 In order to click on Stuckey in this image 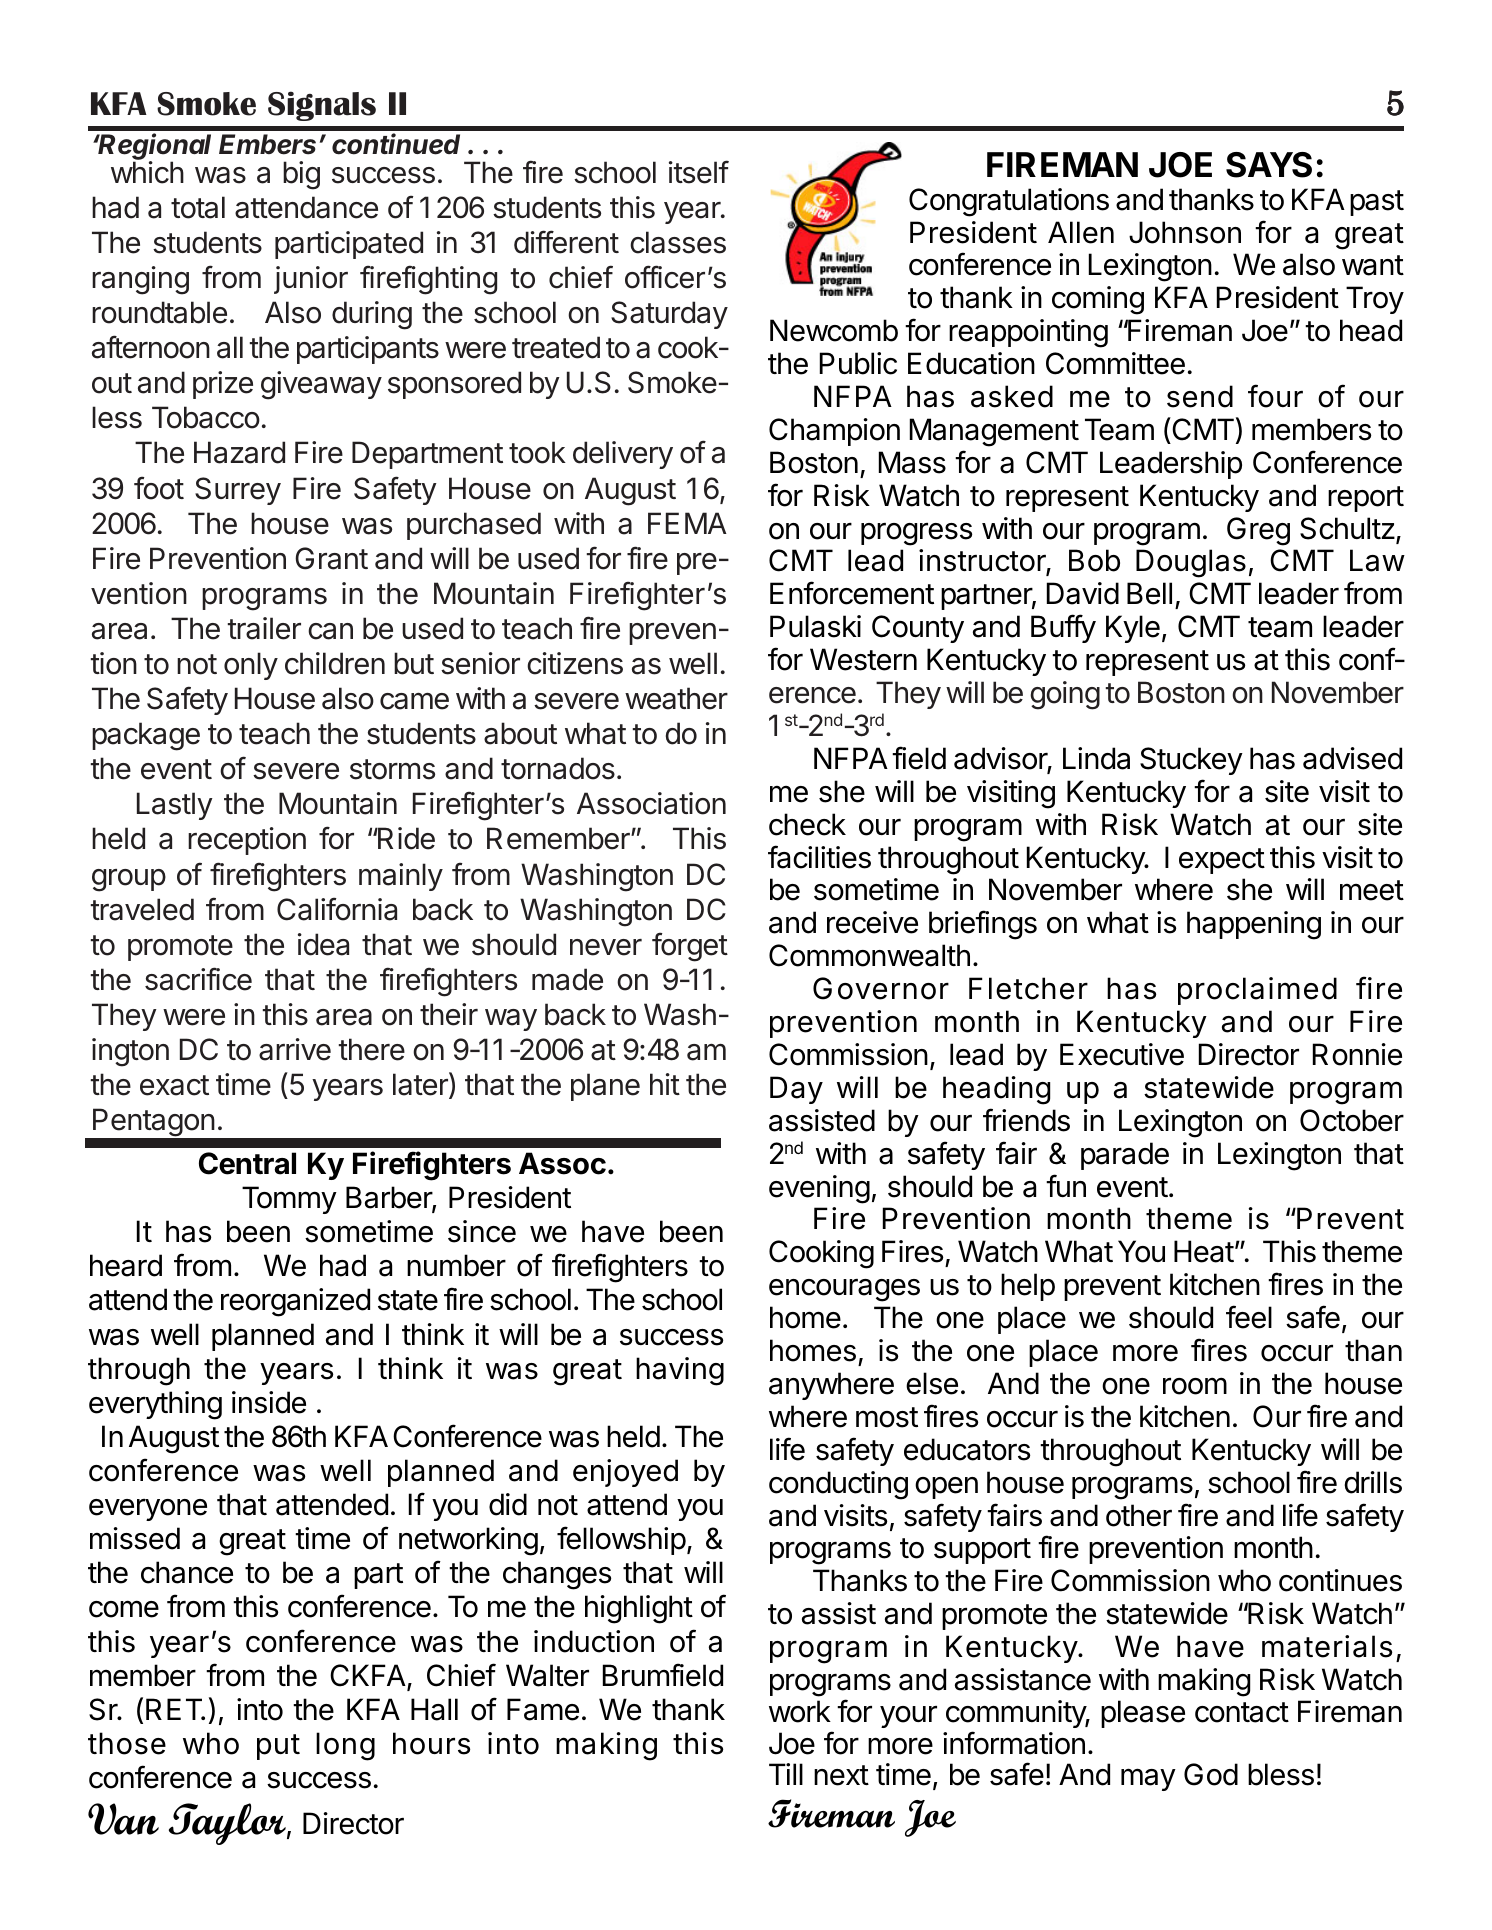, I will do `click(1191, 761)`.
